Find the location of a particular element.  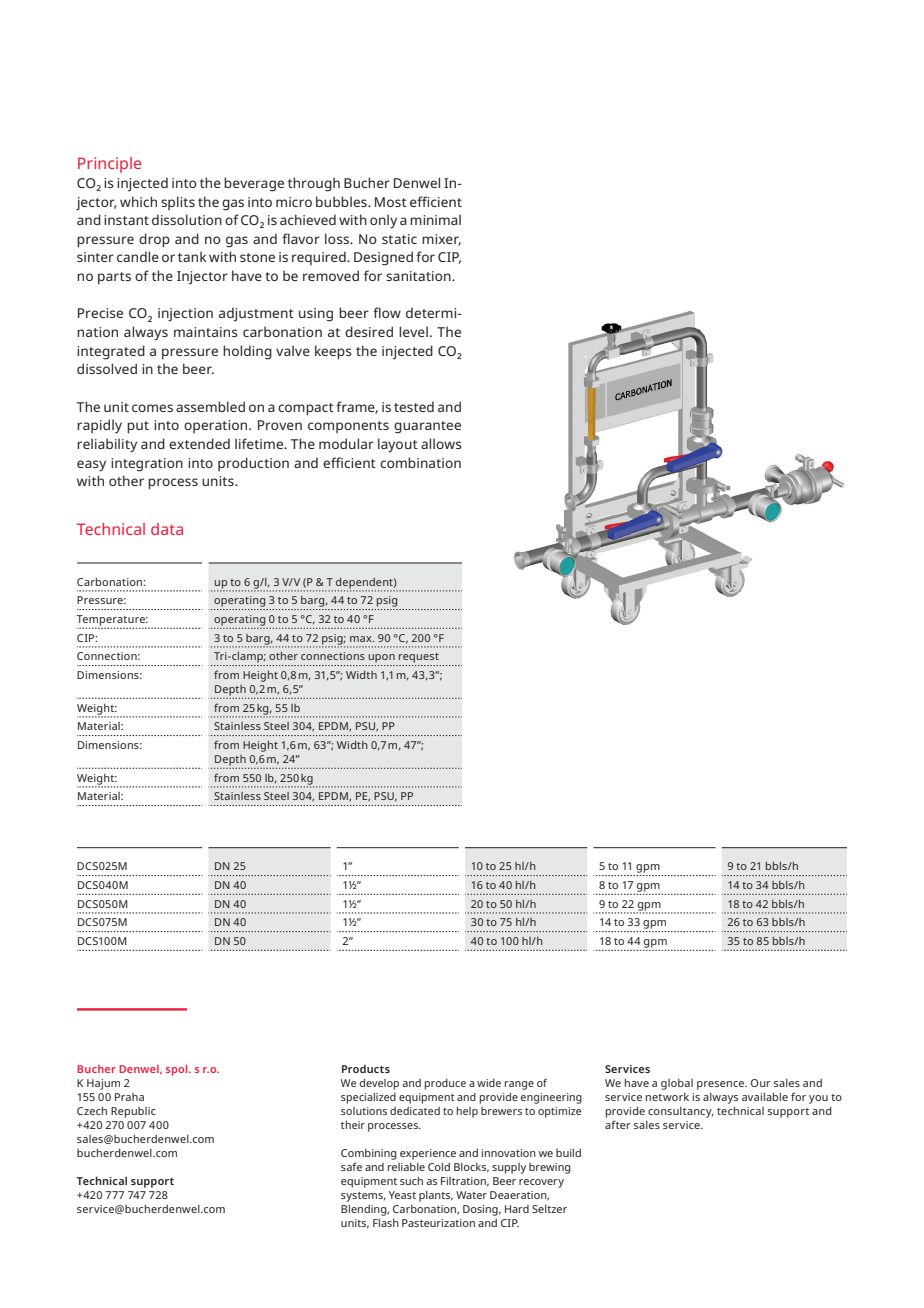

global is located at coordinates (677, 1084).
